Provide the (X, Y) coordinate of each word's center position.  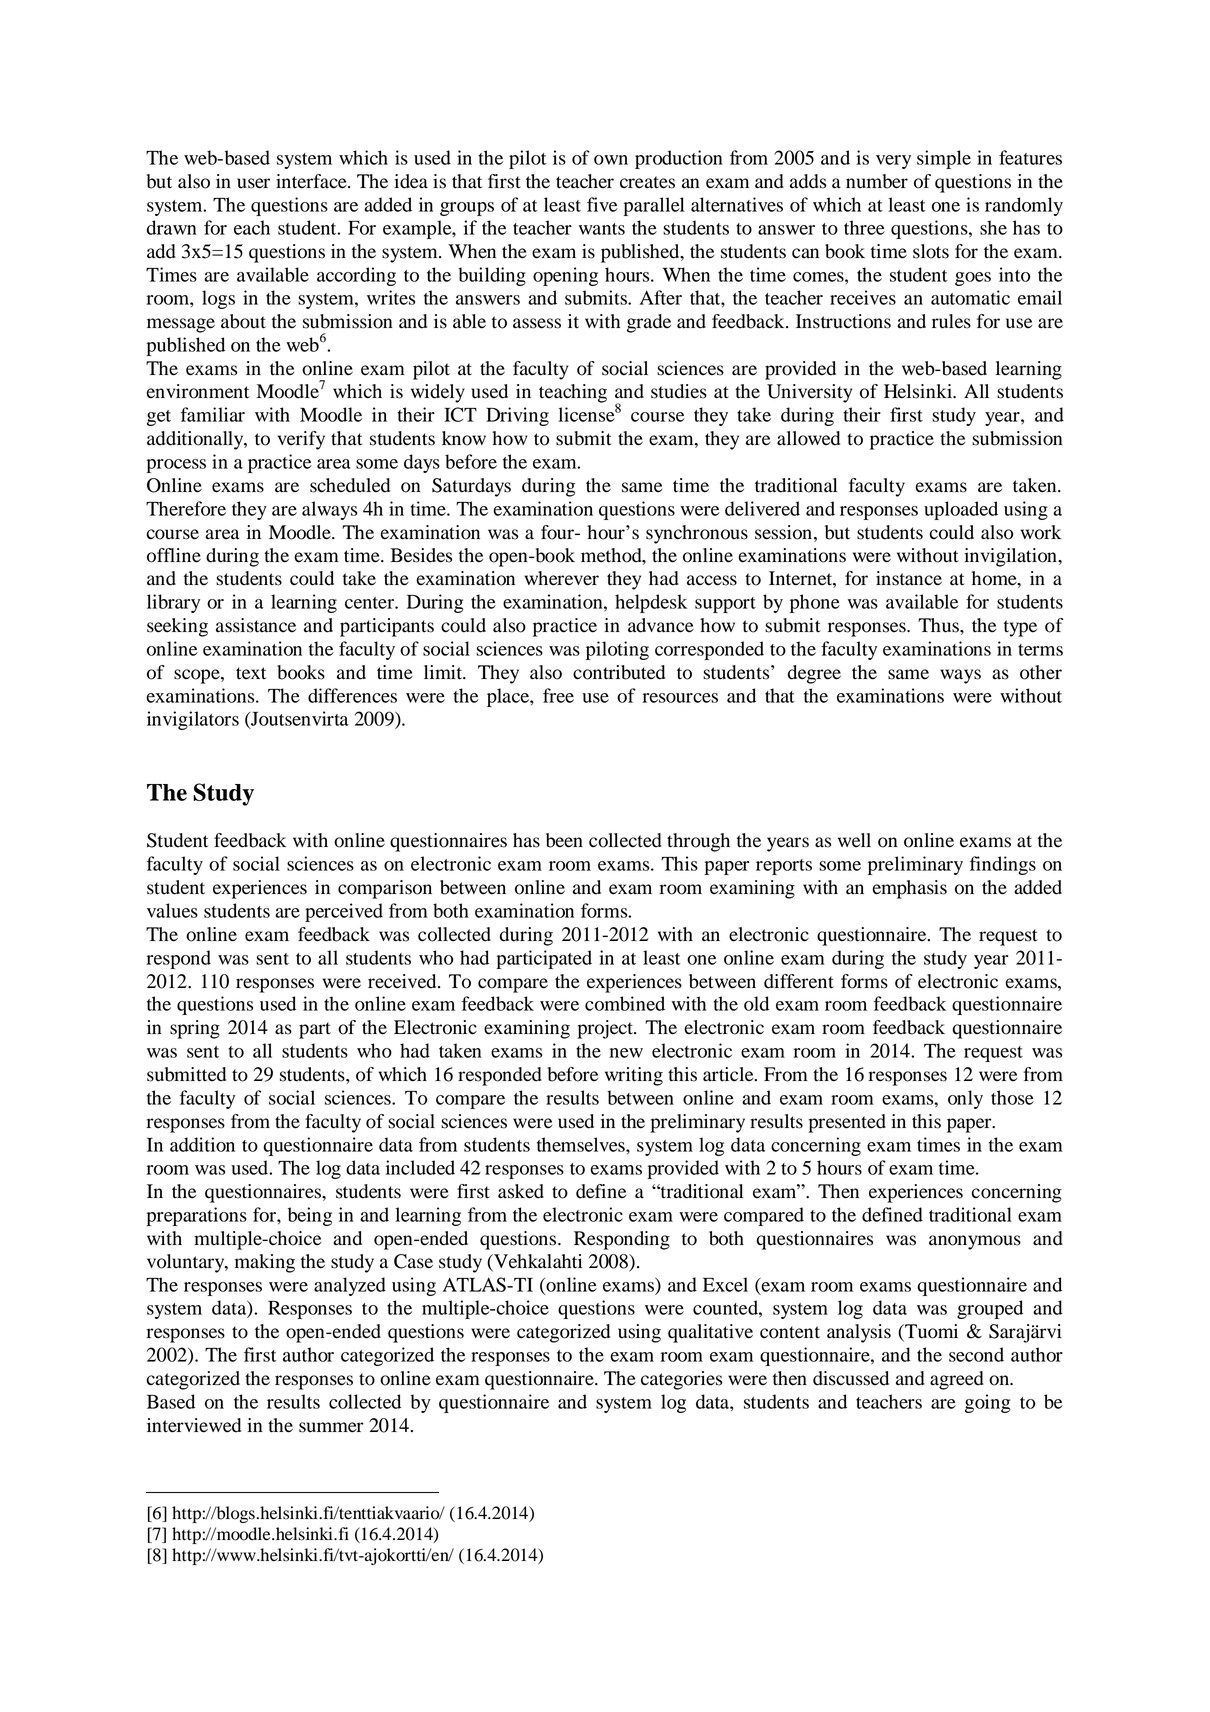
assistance (256, 625)
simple (944, 159)
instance (909, 578)
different (799, 981)
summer (331, 1427)
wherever (562, 578)
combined (625, 1003)
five (602, 204)
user (253, 183)
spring (195, 1029)
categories (681, 1380)
